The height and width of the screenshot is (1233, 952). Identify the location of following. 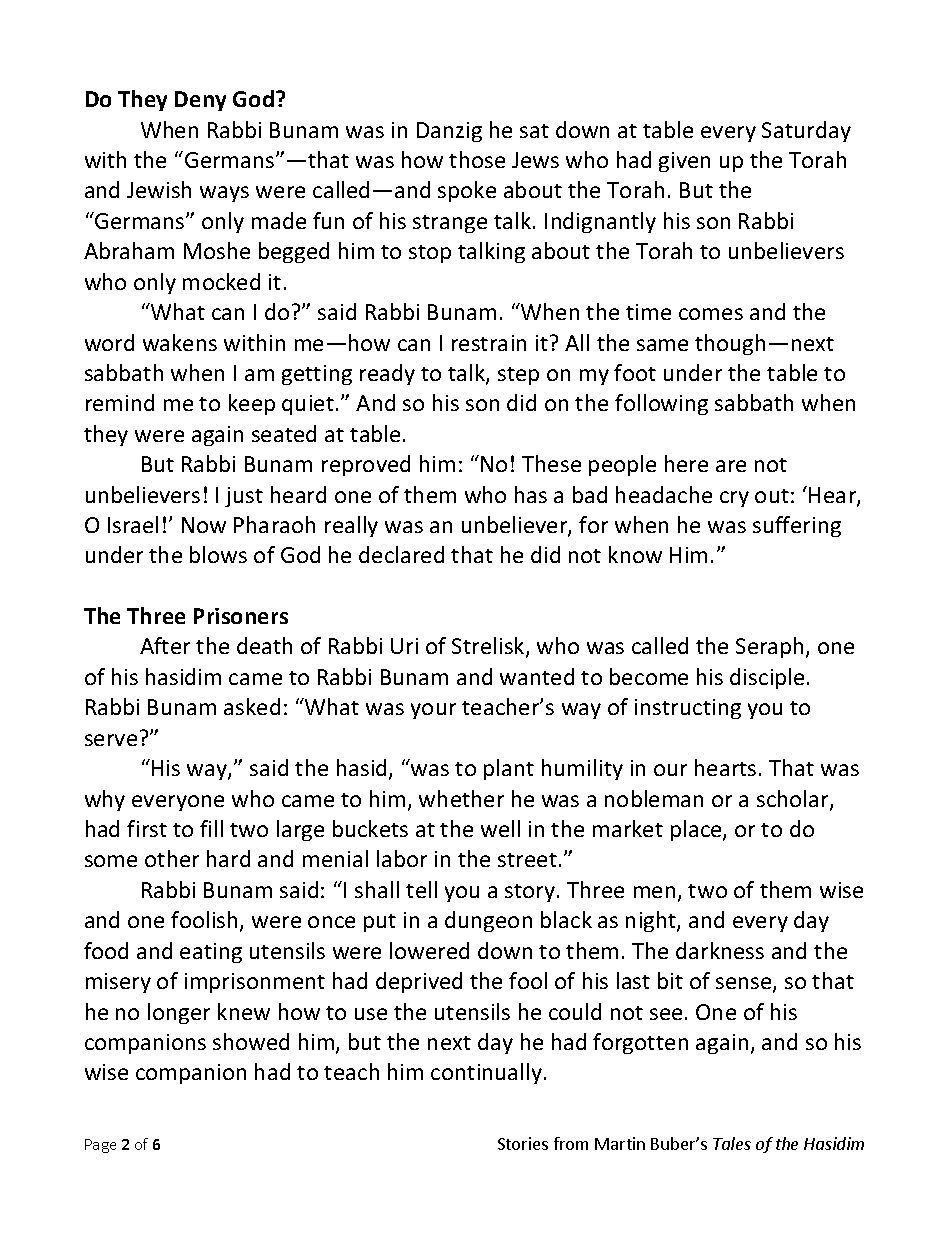
(661, 404).
